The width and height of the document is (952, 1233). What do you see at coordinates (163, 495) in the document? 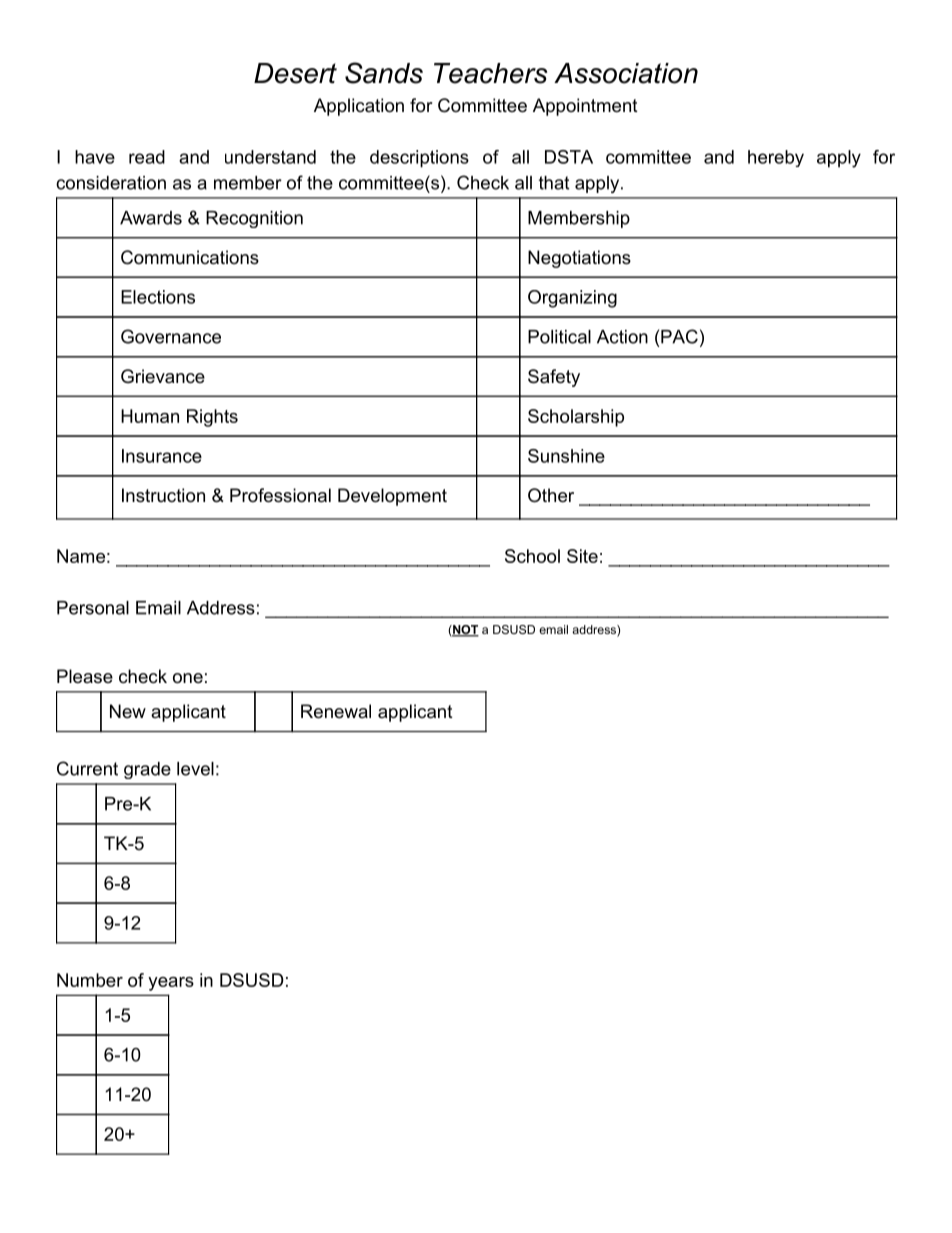
I see `Instruction` at bounding box center [163, 495].
